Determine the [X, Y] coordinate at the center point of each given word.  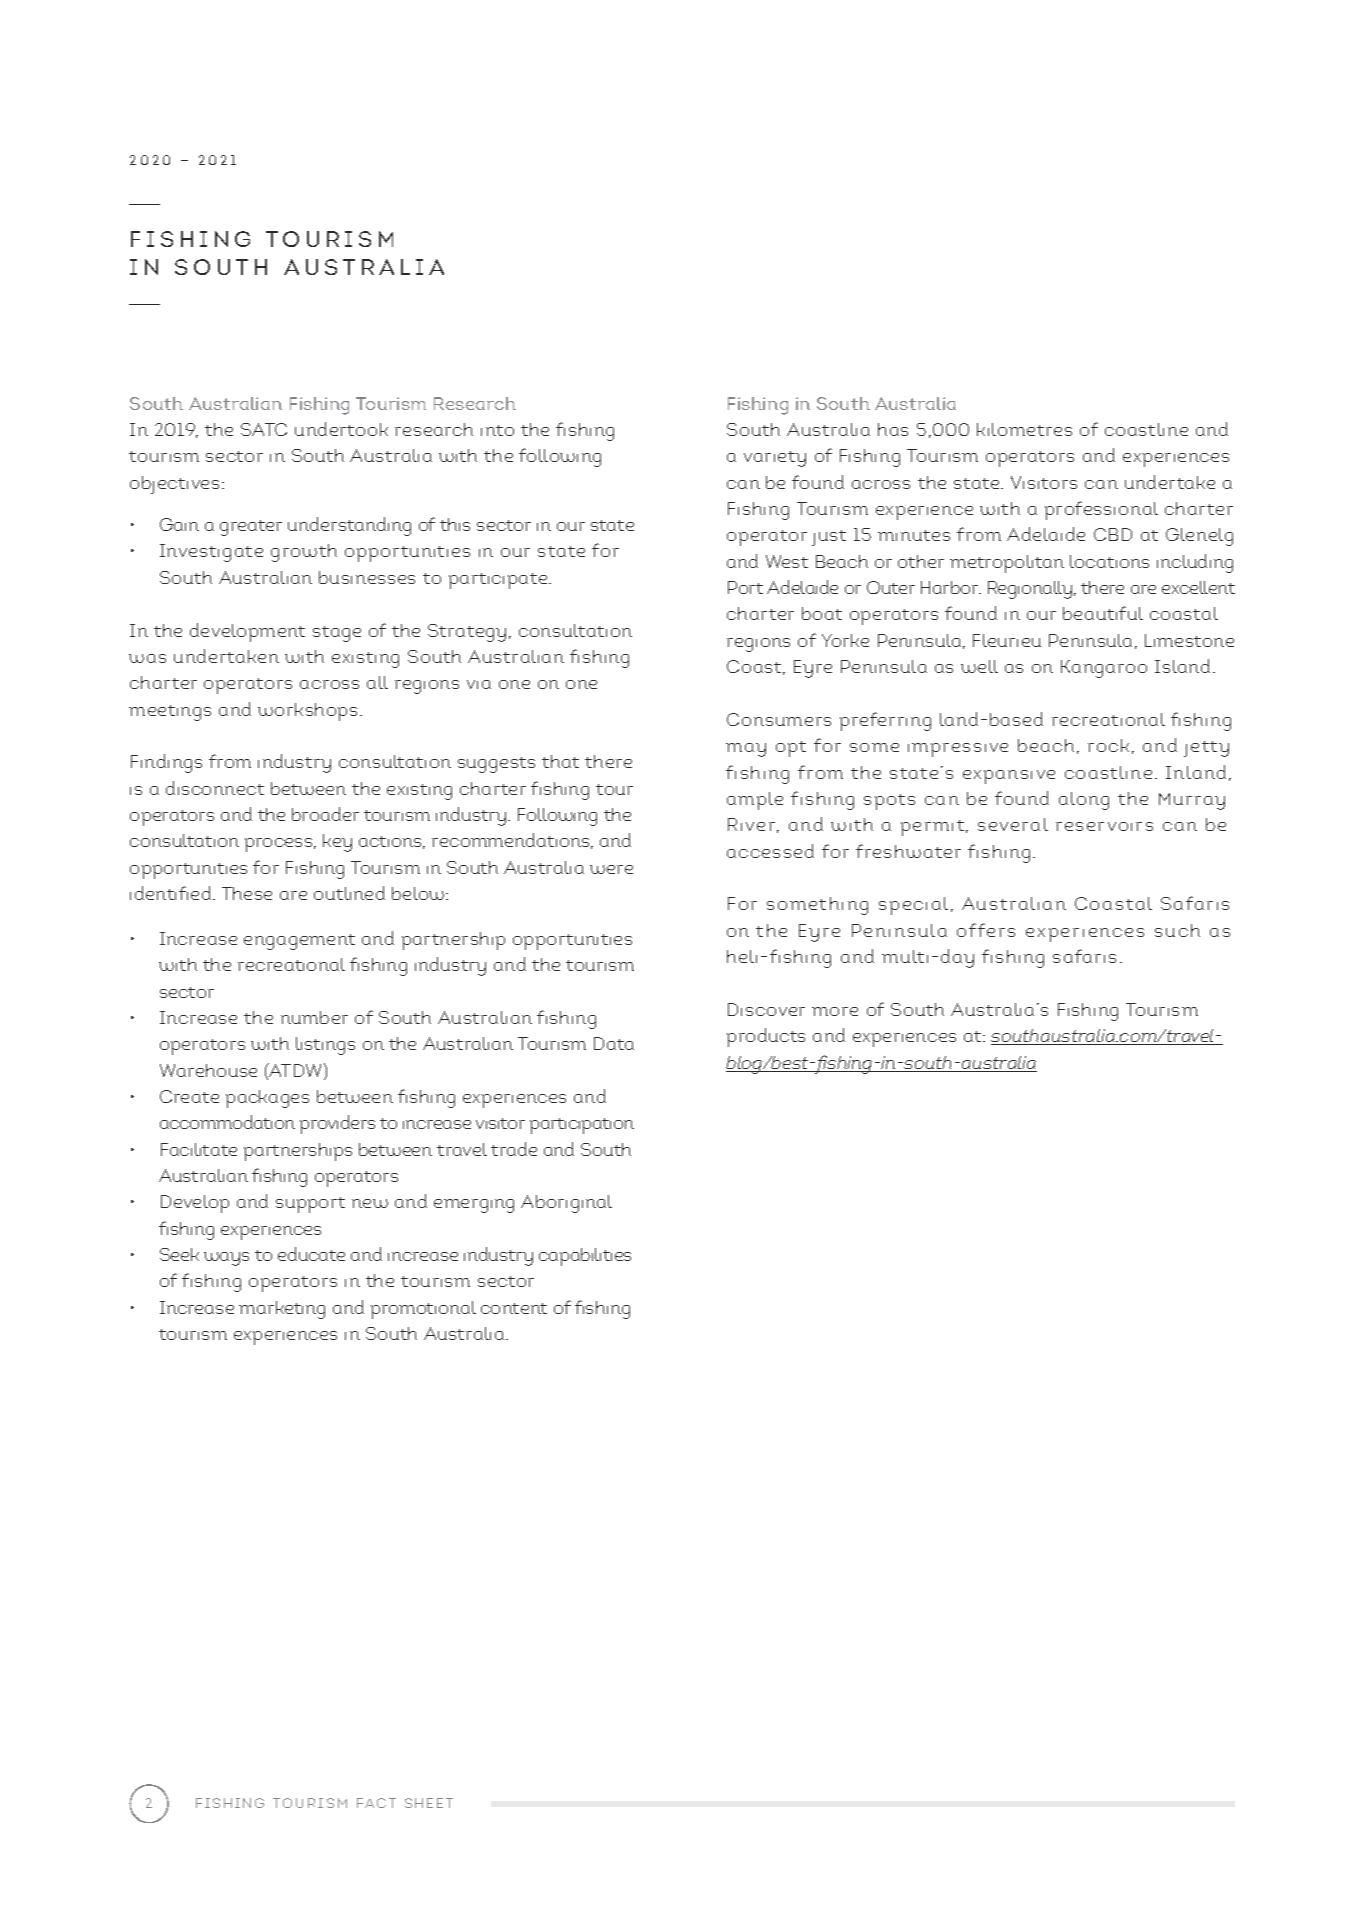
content [514, 1308]
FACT [376, 1803]
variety [775, 459]
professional [1101, 510]
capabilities [585, 1257]
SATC [264, 429]
